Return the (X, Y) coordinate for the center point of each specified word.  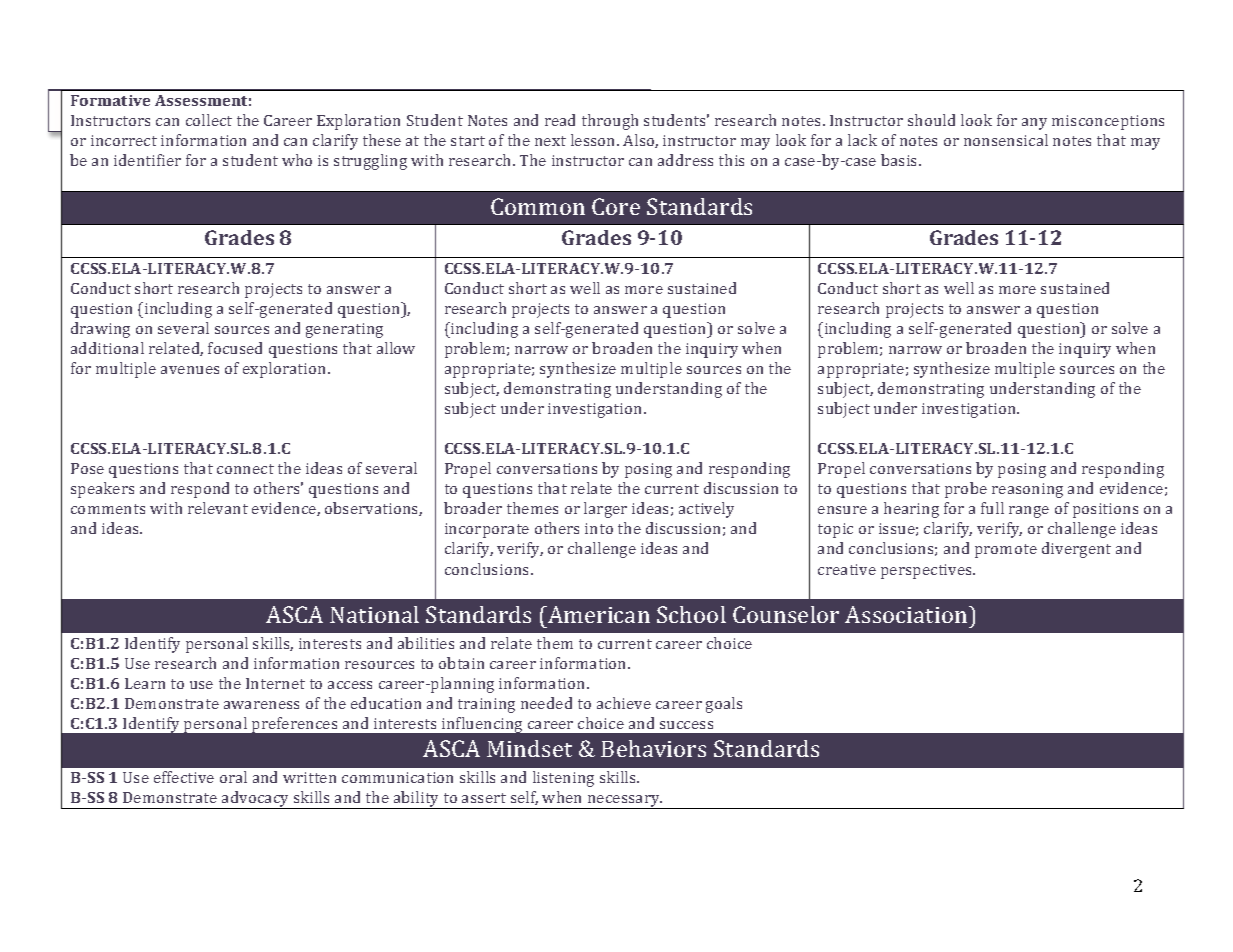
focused (235, 348)
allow (396, 348)
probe (966, 490)
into (599, 528)
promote (1006, 551)
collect (209, 120)
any (1034, 124)
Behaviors (653, 748)
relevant (218, 508)
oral (233, 777)
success (686, 725)
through (610, 122)
